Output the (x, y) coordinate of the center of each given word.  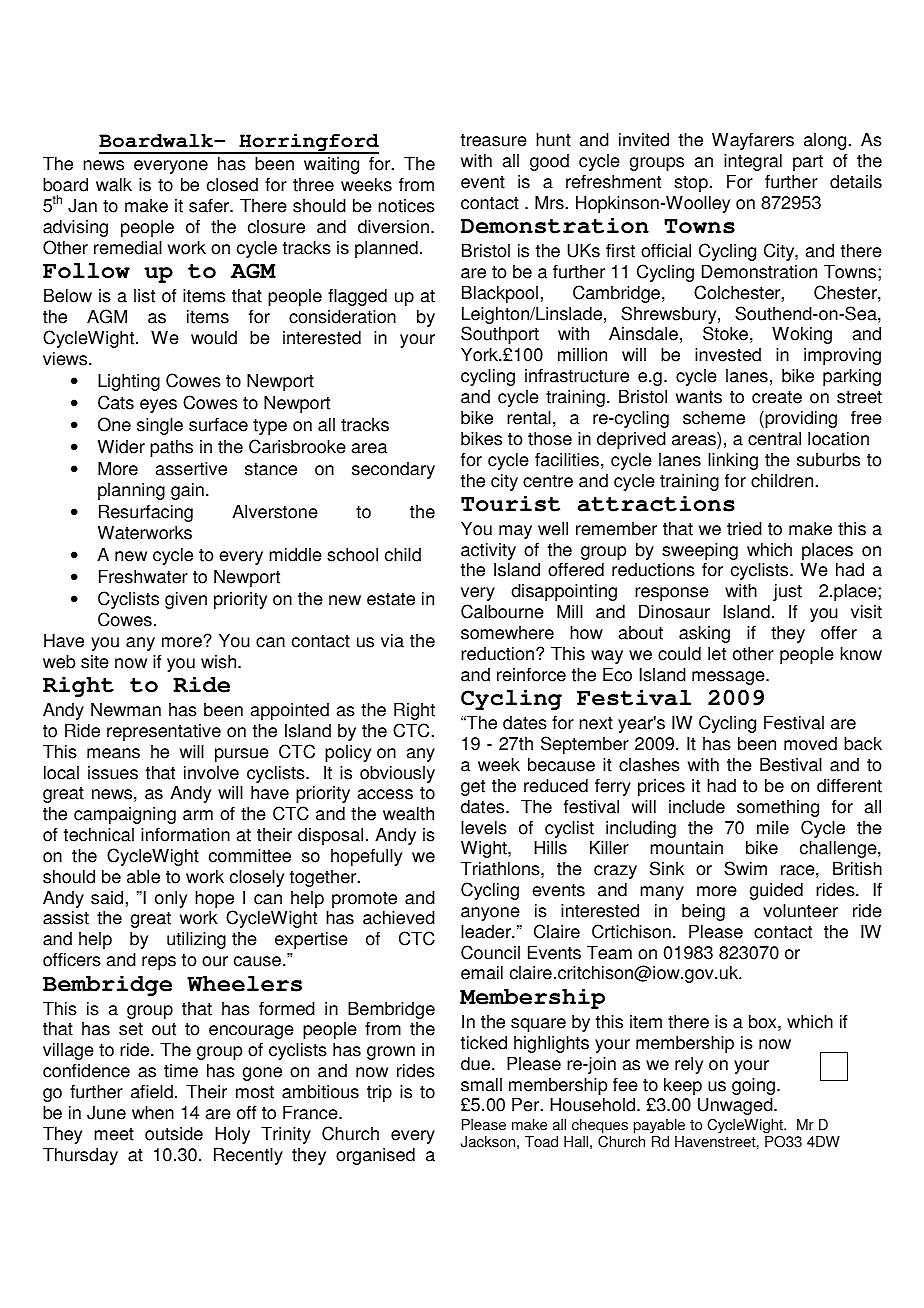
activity (488, 551)
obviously (397, 774)
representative (164, 732)
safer (210, 205)
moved (810, 744)
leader (487, 931)
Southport (500, 335)
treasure (494, 140)
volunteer (800, 910)
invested (728, 354)
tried (744, 528)
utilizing (196, 940)
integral (753, 162)
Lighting (129, 382)
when (153, 1112)
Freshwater (143, 576)
